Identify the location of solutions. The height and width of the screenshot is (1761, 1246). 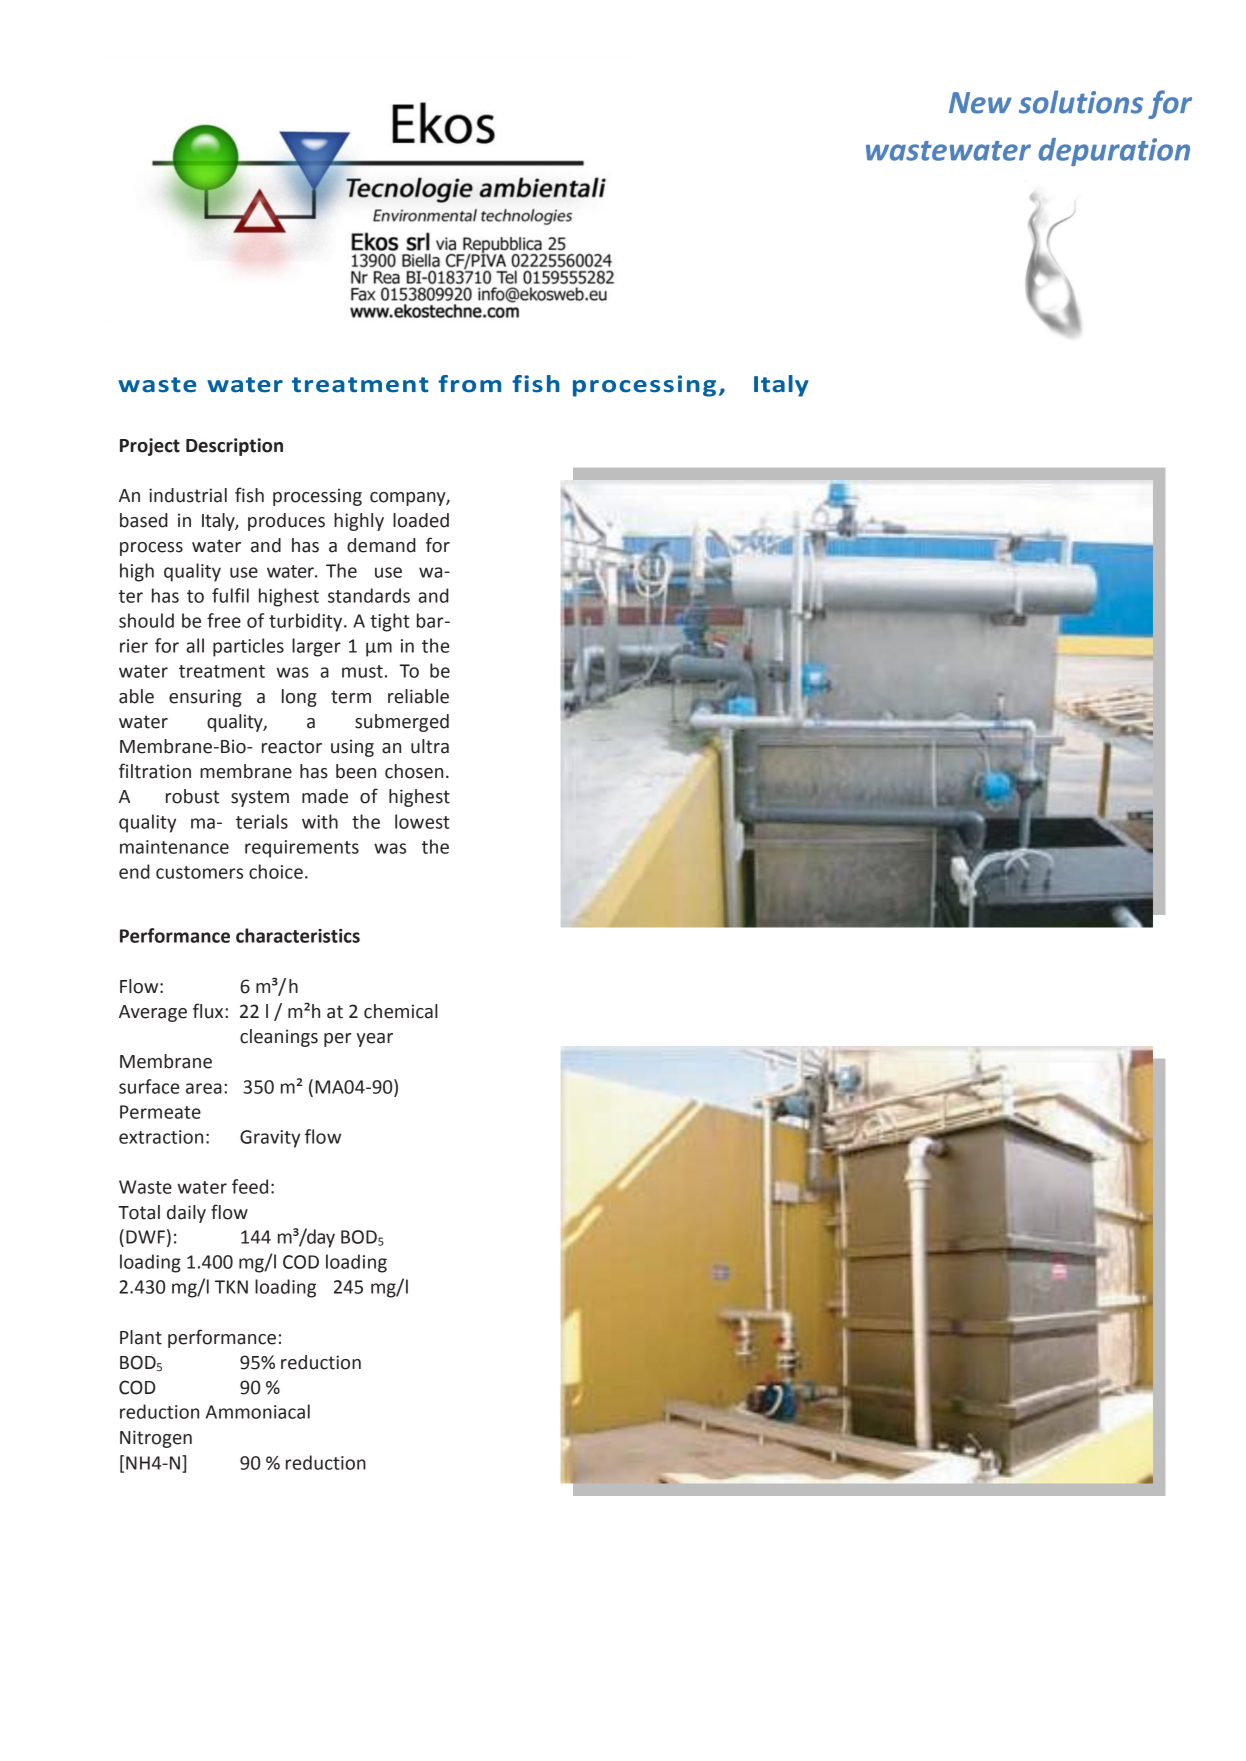
(1081, 102).
